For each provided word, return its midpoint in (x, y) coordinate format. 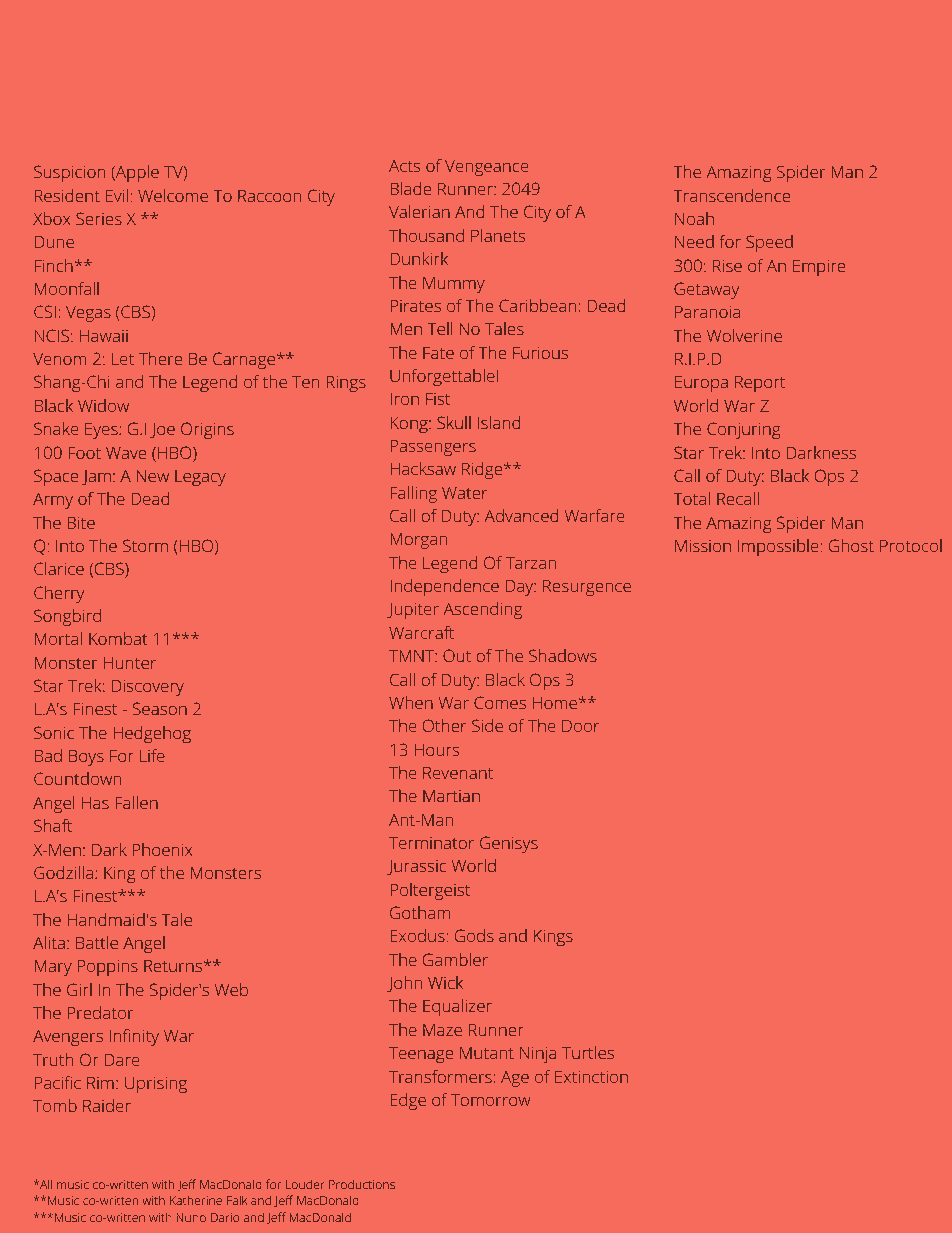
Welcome (173, 195)
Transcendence (732, 195)
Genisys (509, 844)
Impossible (778, 547)
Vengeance (487, 168)
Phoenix (162, 849)
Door (580, 726)
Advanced (521, 515)
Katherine (196, 1200)
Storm (145, 545)
